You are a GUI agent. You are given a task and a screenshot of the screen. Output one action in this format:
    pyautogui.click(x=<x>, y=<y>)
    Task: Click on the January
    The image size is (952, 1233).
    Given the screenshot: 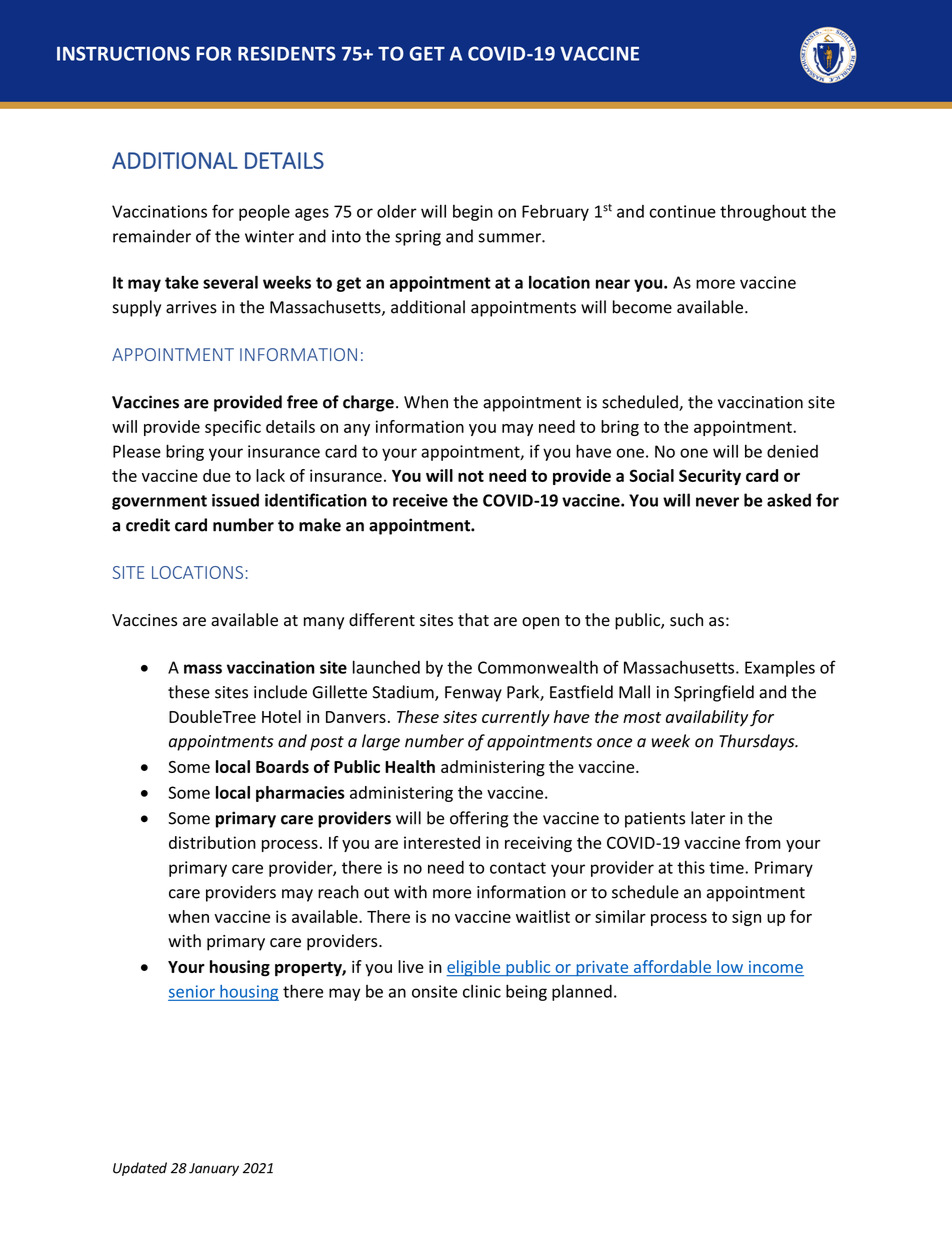 What is the action you would take?
    pyautogui.click(x=214, y=1169)
